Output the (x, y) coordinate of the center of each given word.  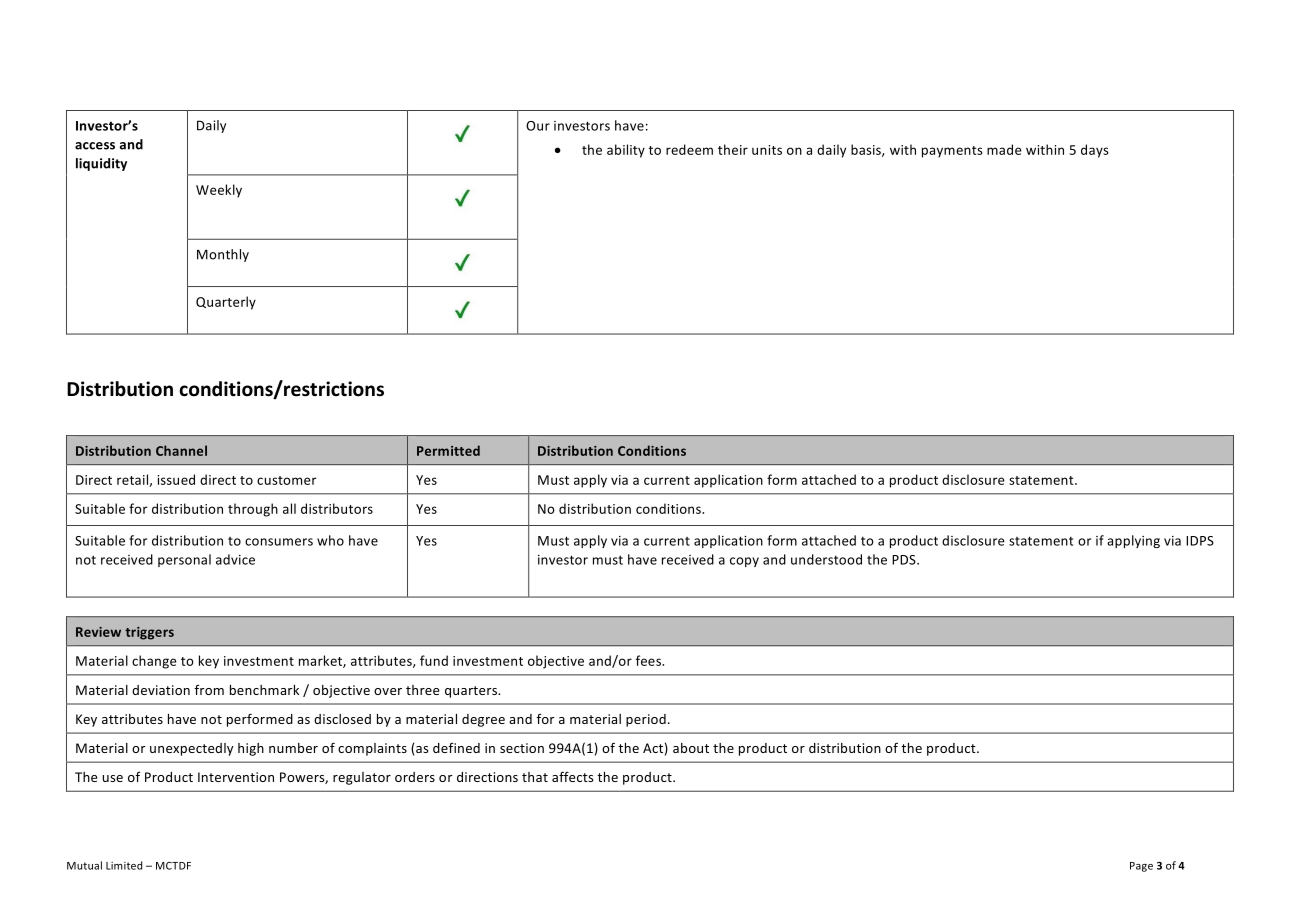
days (1095, 151)
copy (744, 562)
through (253, 510)
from (209, 690)
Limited (124, 865)
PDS (905, 560)
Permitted (448, 450)
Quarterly (226, 303)
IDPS (1200, 541)
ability (626, 151)
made (1004, 149)
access (95, 146)
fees (650, 660)
